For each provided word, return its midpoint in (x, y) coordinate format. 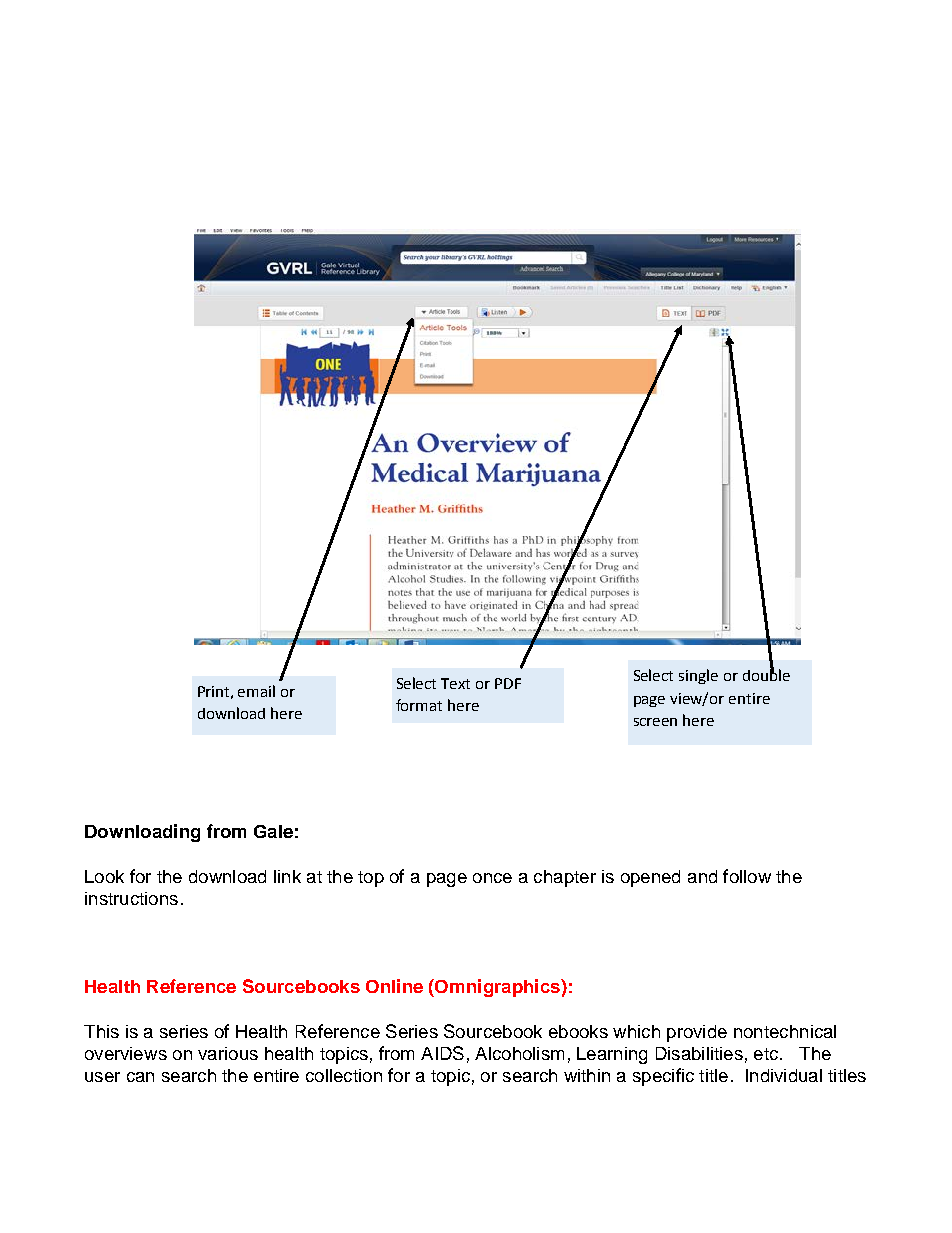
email (256, 691)
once (492, 878)
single (698, 676)
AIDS (442, 1053)
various (228, 1053)
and (702, 876)
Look (104, 876)
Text (455, 683)
